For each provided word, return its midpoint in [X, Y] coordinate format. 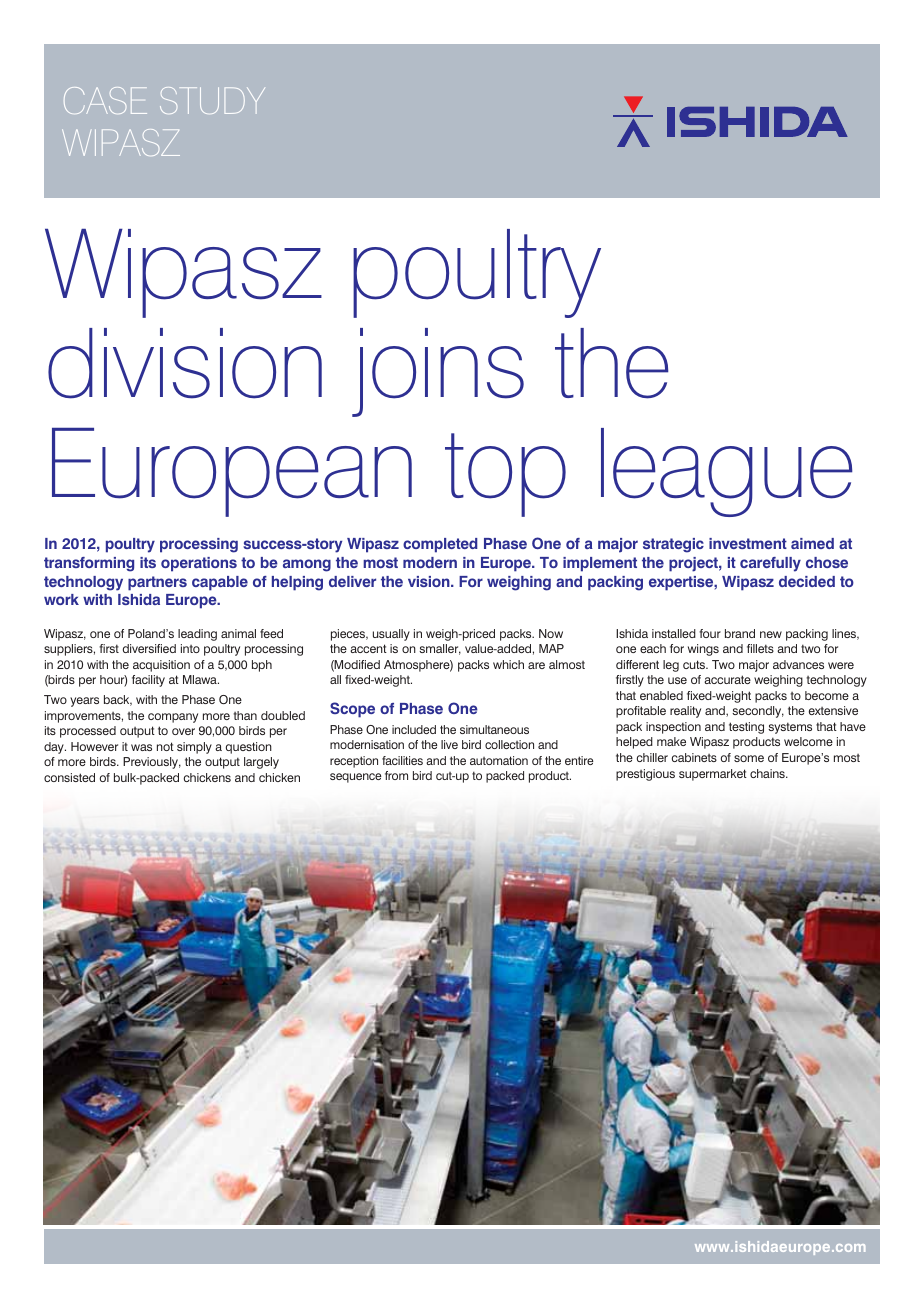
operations [199, 564]
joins [438, 372]
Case [105, 100]
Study [212, 100]
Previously [152, 763]
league [727, 472]
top [505, 475]
